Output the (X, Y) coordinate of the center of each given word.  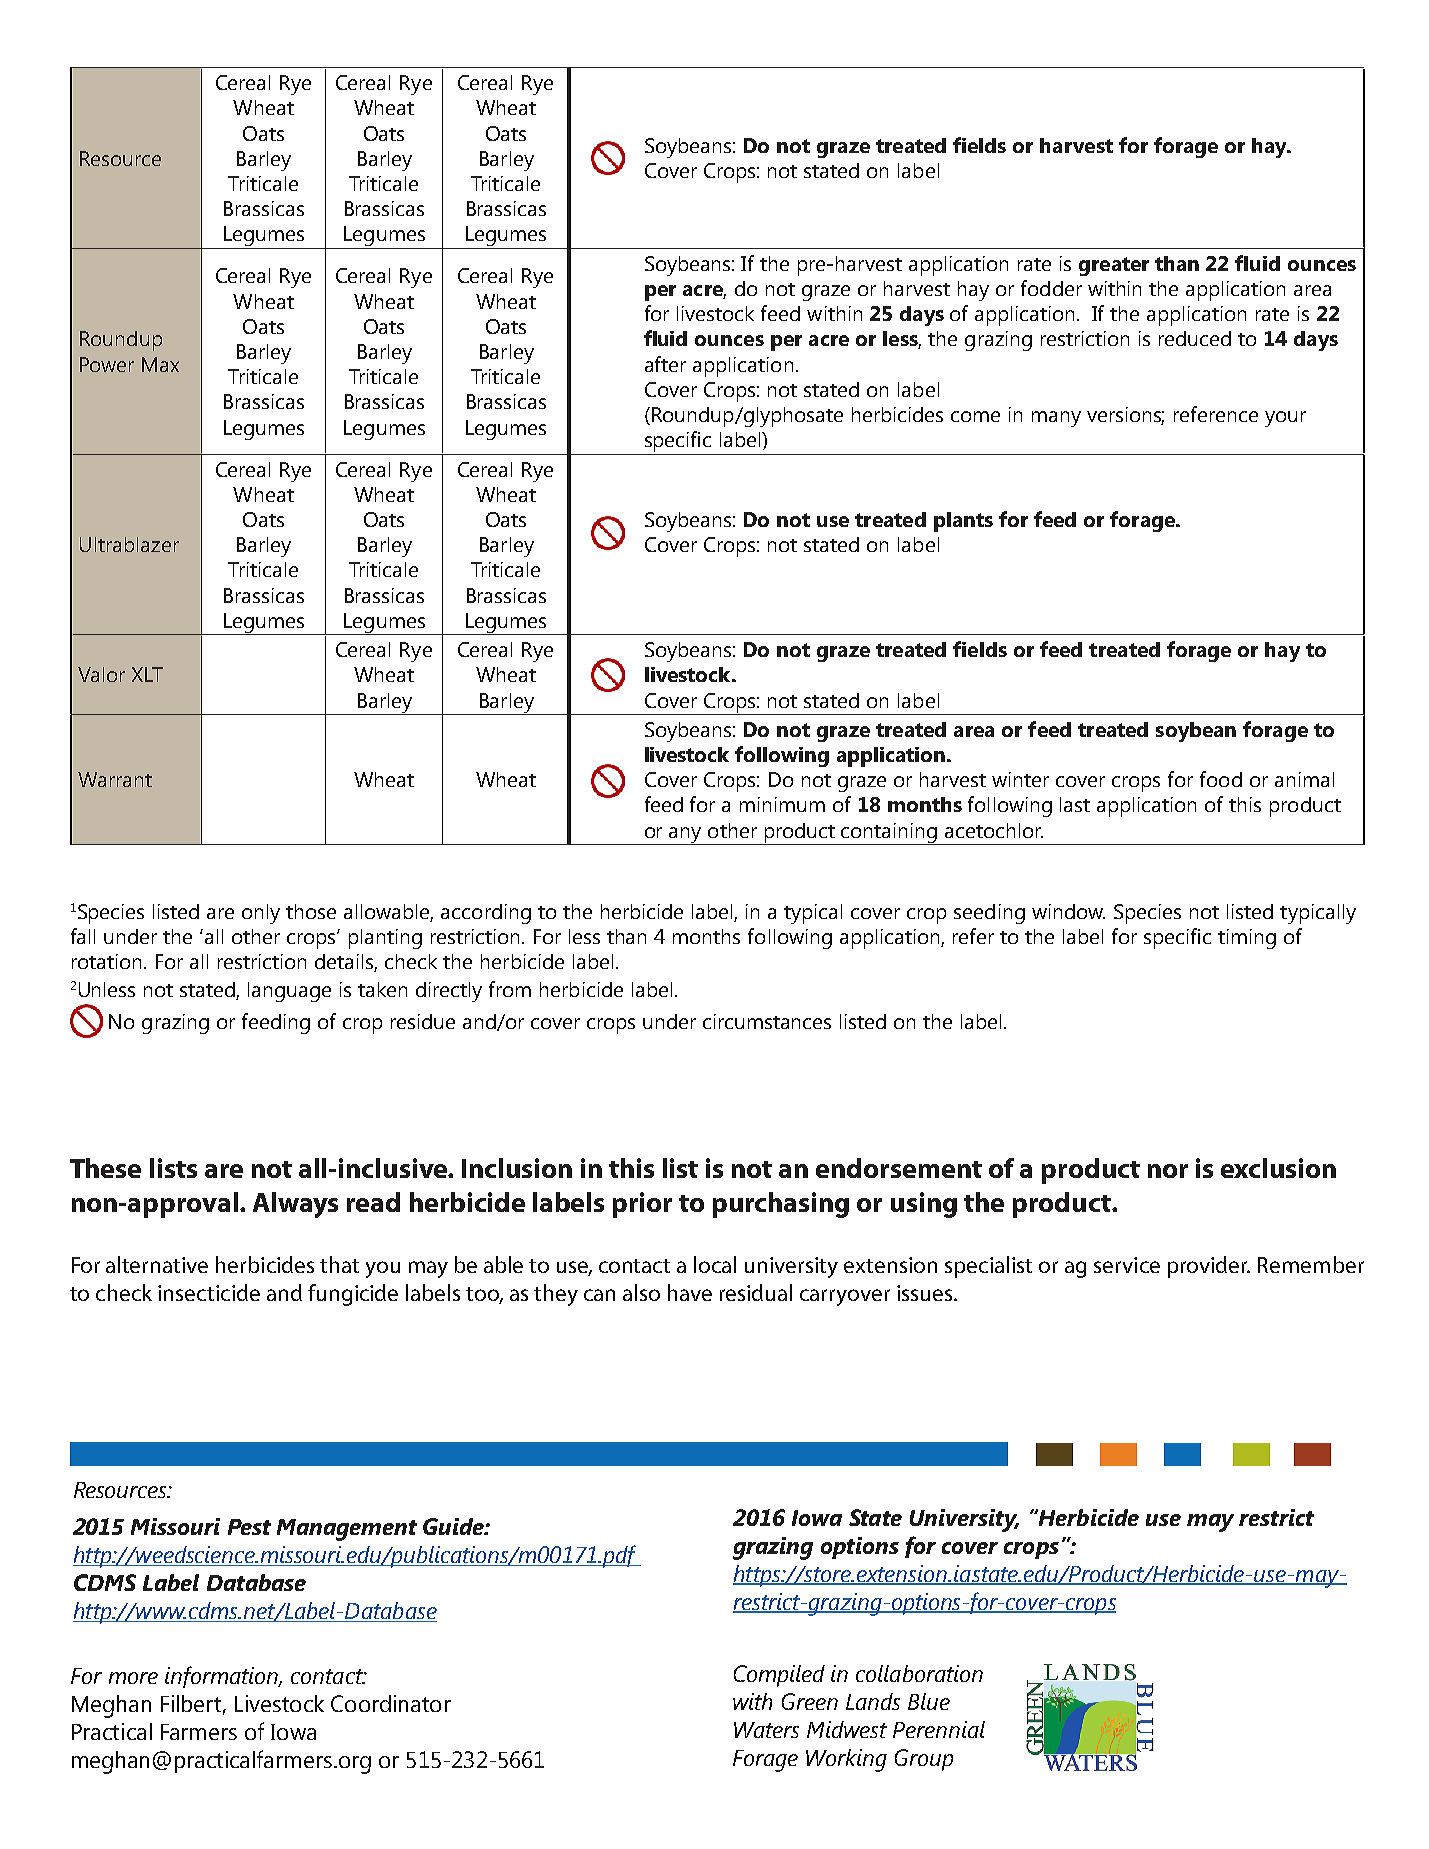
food (1221, 779)
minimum (782, 804)
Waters (766, 1730)
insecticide (209, 1292)
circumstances (767, 1021)
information (223, 1677)
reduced (1195, 338)
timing (1247, 939)
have (690, 1292)
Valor (101, 674)
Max (160, 364)
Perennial (939, 1729)
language (289, 992)
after (665, 364)
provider (1209, 1267)
